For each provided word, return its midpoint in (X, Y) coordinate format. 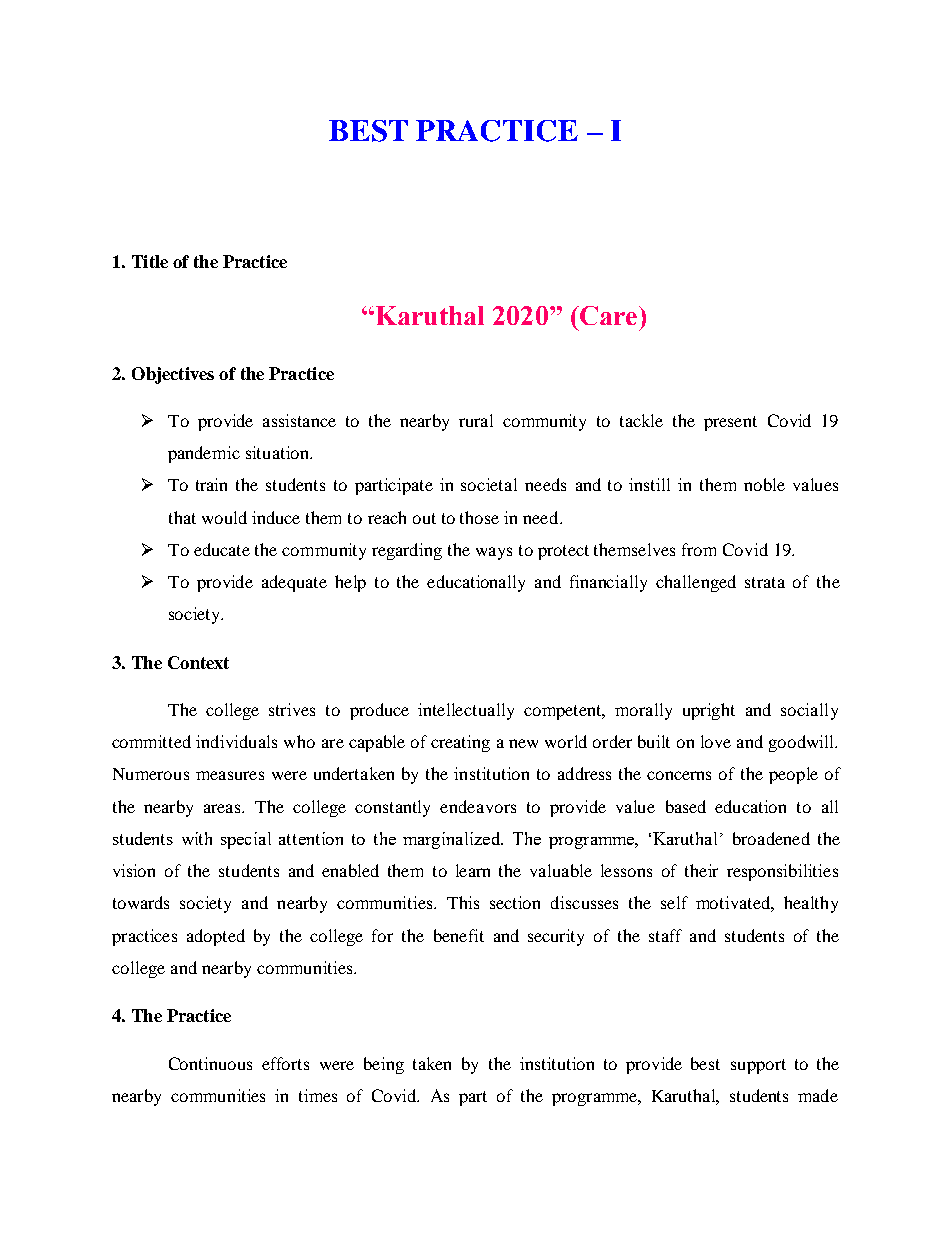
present (730, 423)
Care (609, 315)
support (758, 1066)
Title (150, 261)
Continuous (210, 1063)
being (384, 1065)
